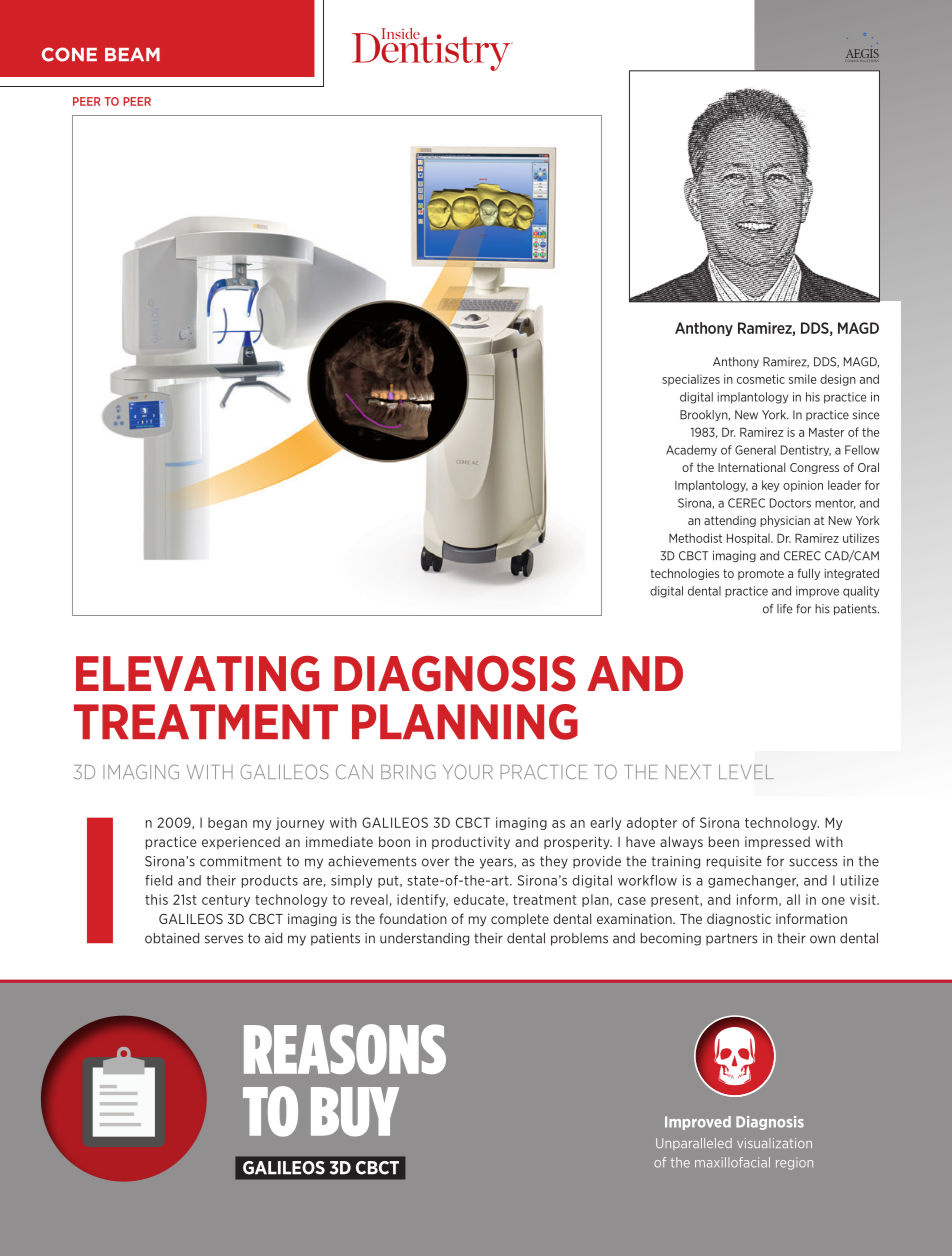 This screenshot has height=1256, width=952. Describe the element at coordinates (761, 379) in the screenshot. I see `cosmetic` at that location.
